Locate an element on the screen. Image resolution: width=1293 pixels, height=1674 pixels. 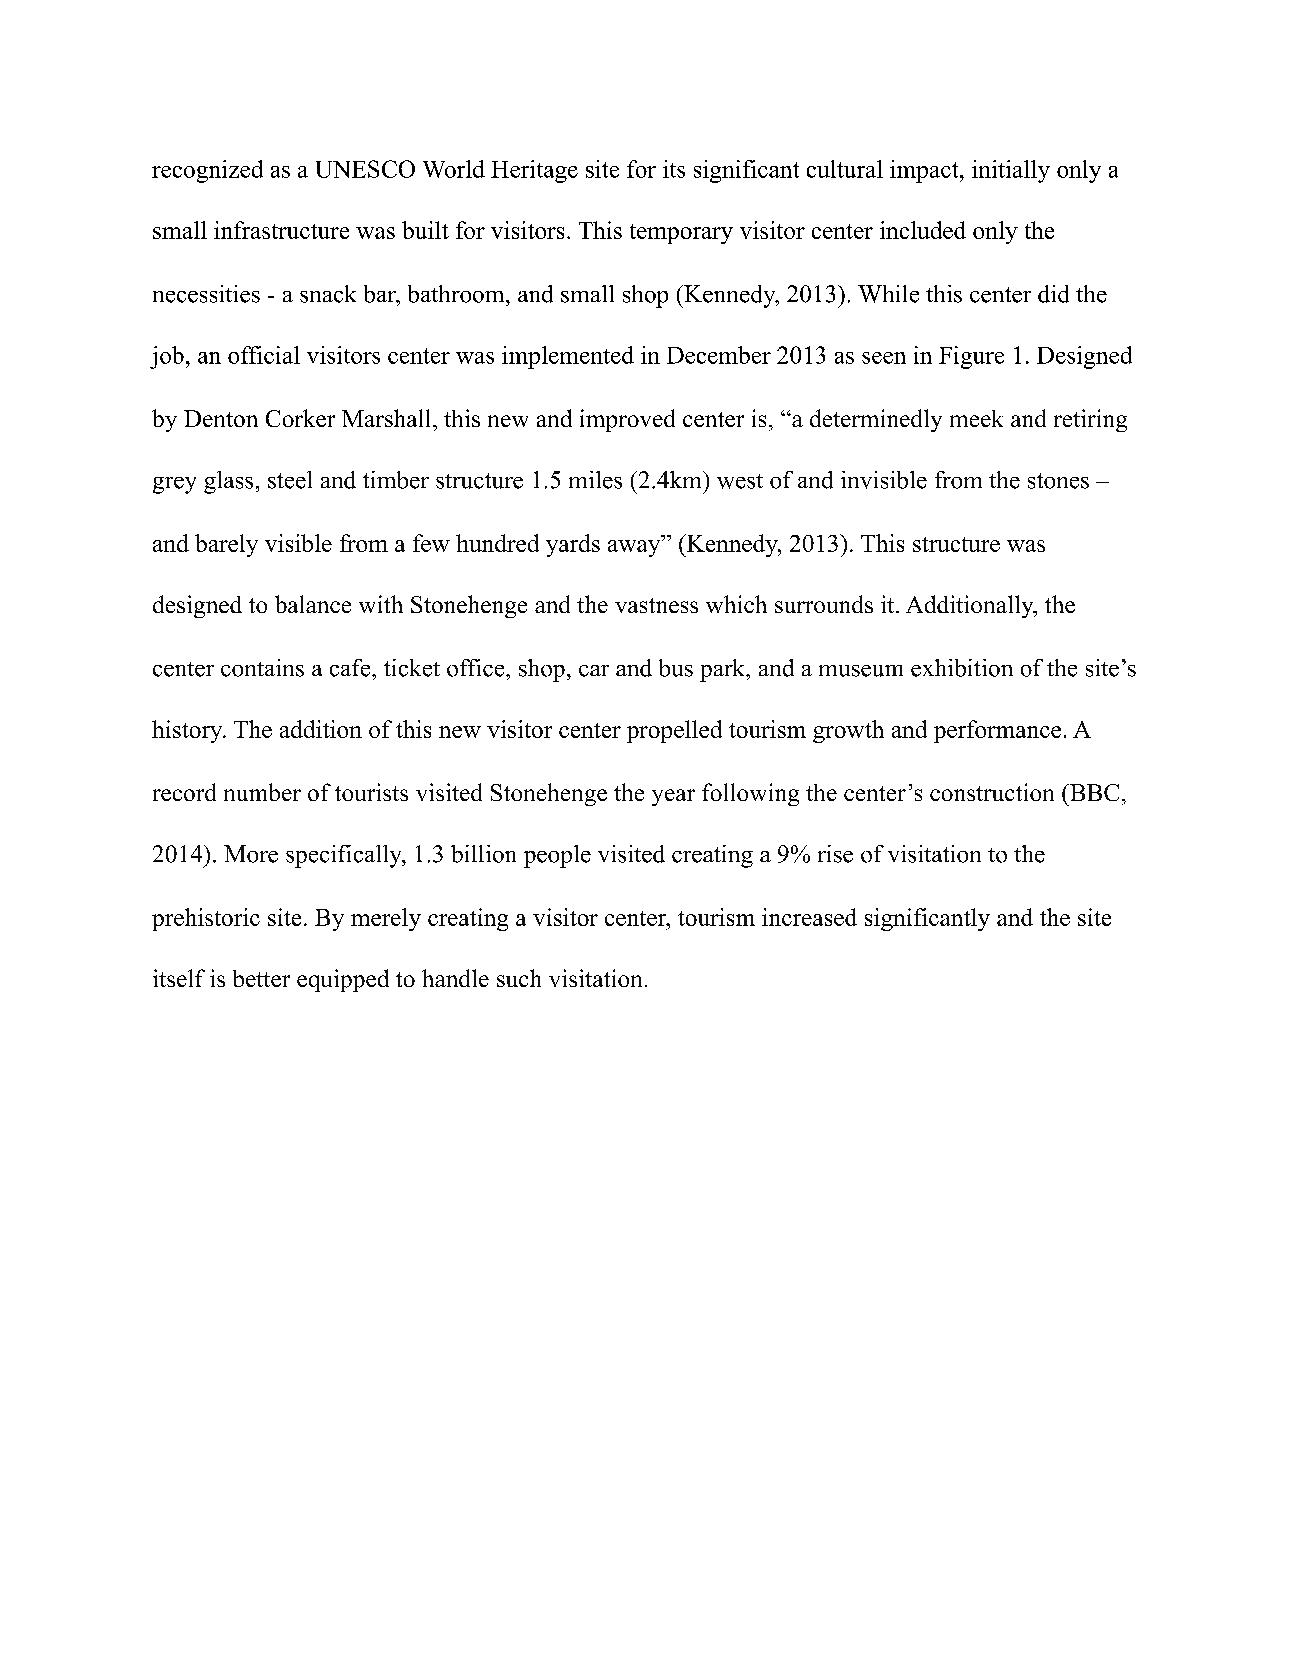
temporary is located at coordinates (681, 234).
